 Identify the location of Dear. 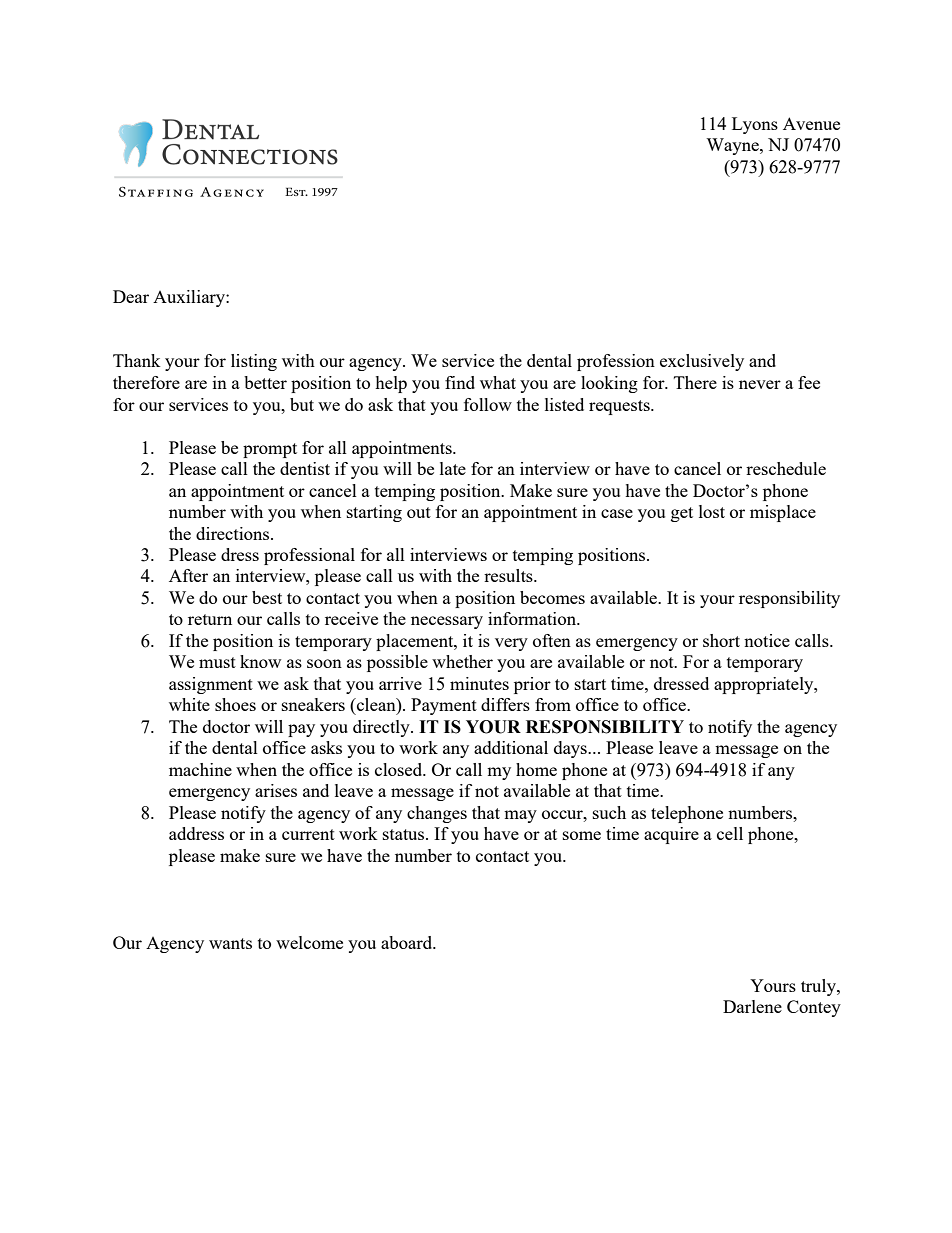
(131, 296).
